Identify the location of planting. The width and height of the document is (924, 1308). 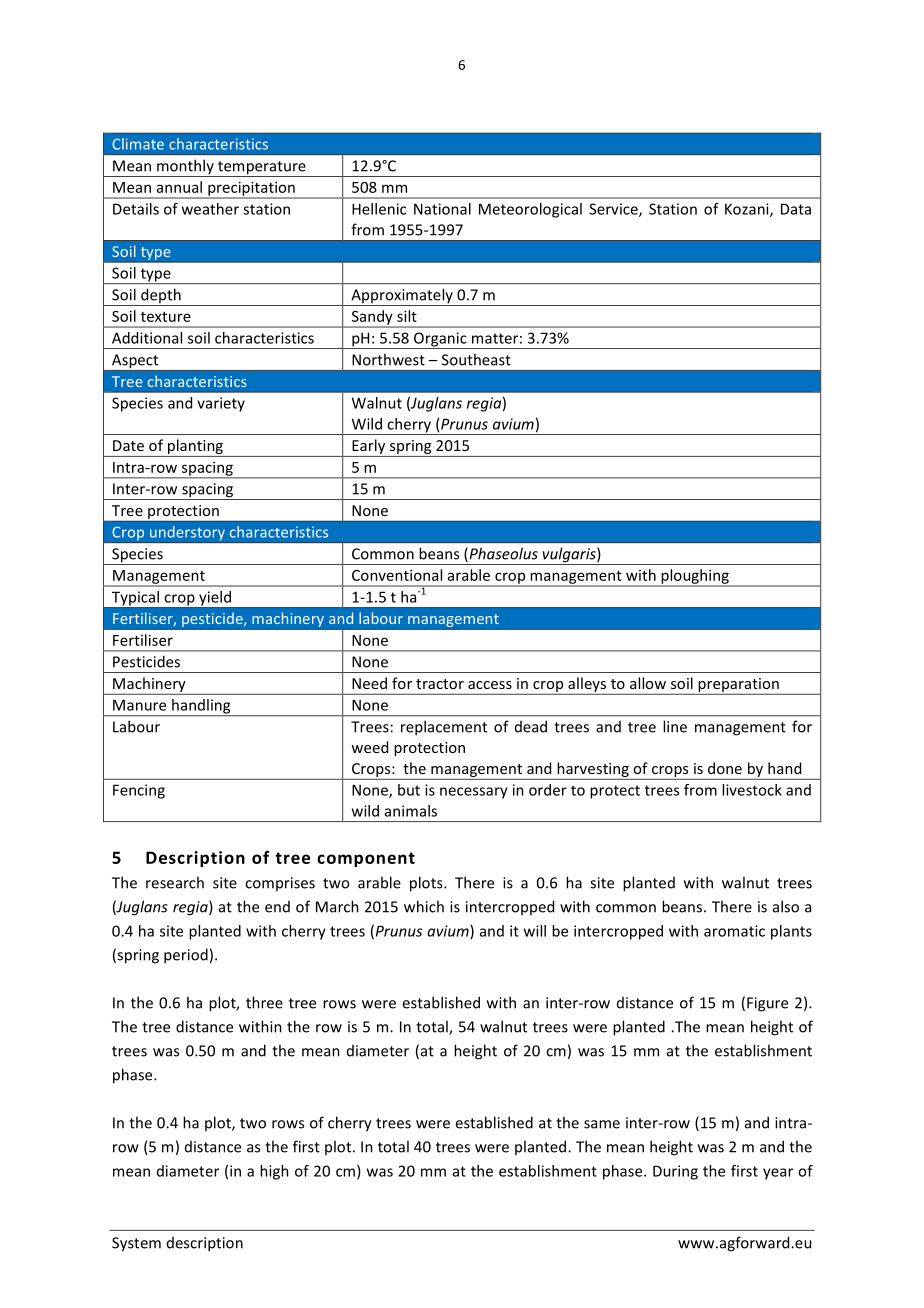
(195, 448).
